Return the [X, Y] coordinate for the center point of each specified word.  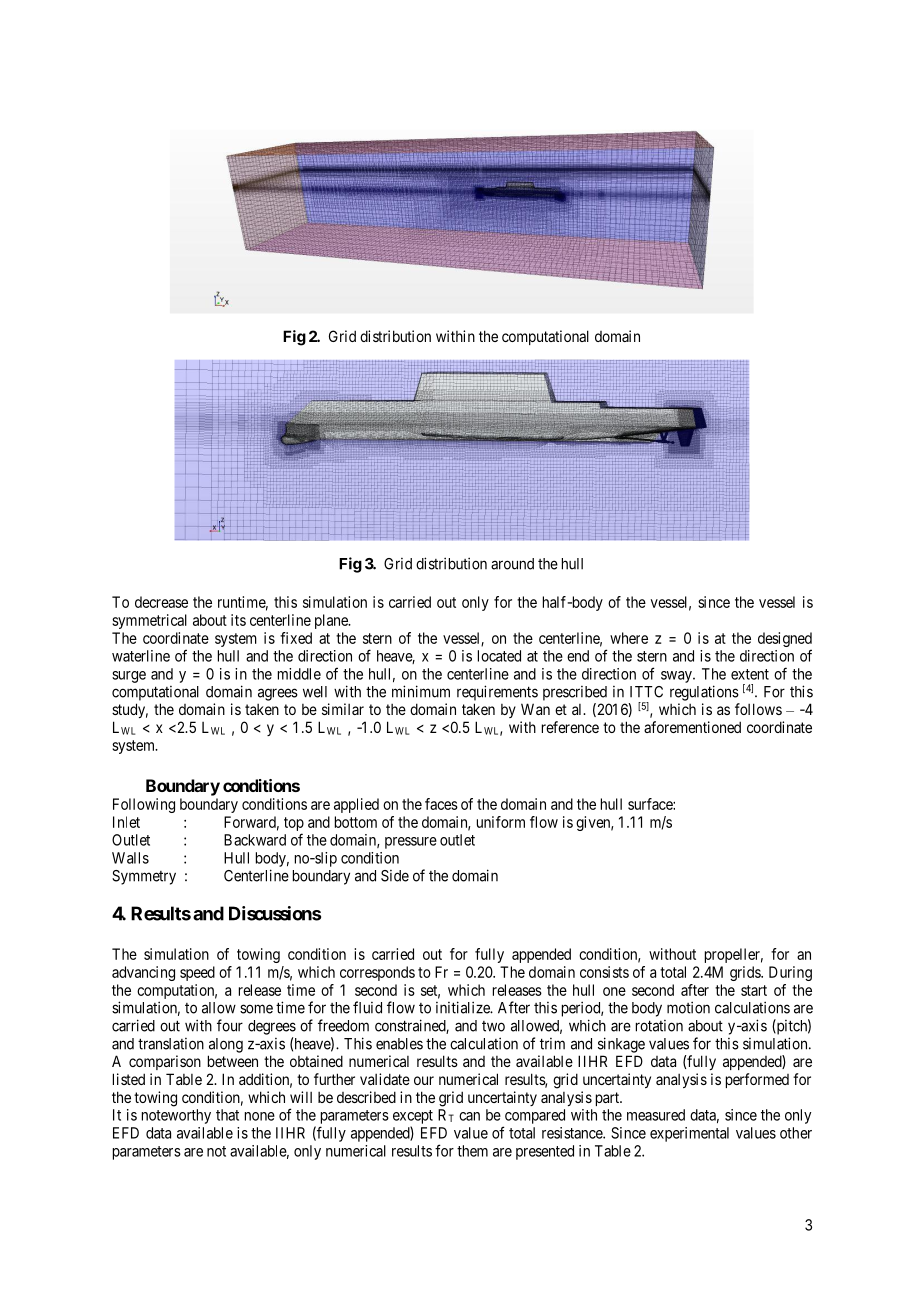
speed [197, 973]
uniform [501, 822]
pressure [411, 843]
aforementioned [692, 727]
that [227, 1115]
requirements [497, 693]
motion [688, 1007]
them [472, 1151]
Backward [255, 840]
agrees [278, 694]
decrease [161, 602]
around [512, 564]
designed [785, 639]
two [493, 1026]
